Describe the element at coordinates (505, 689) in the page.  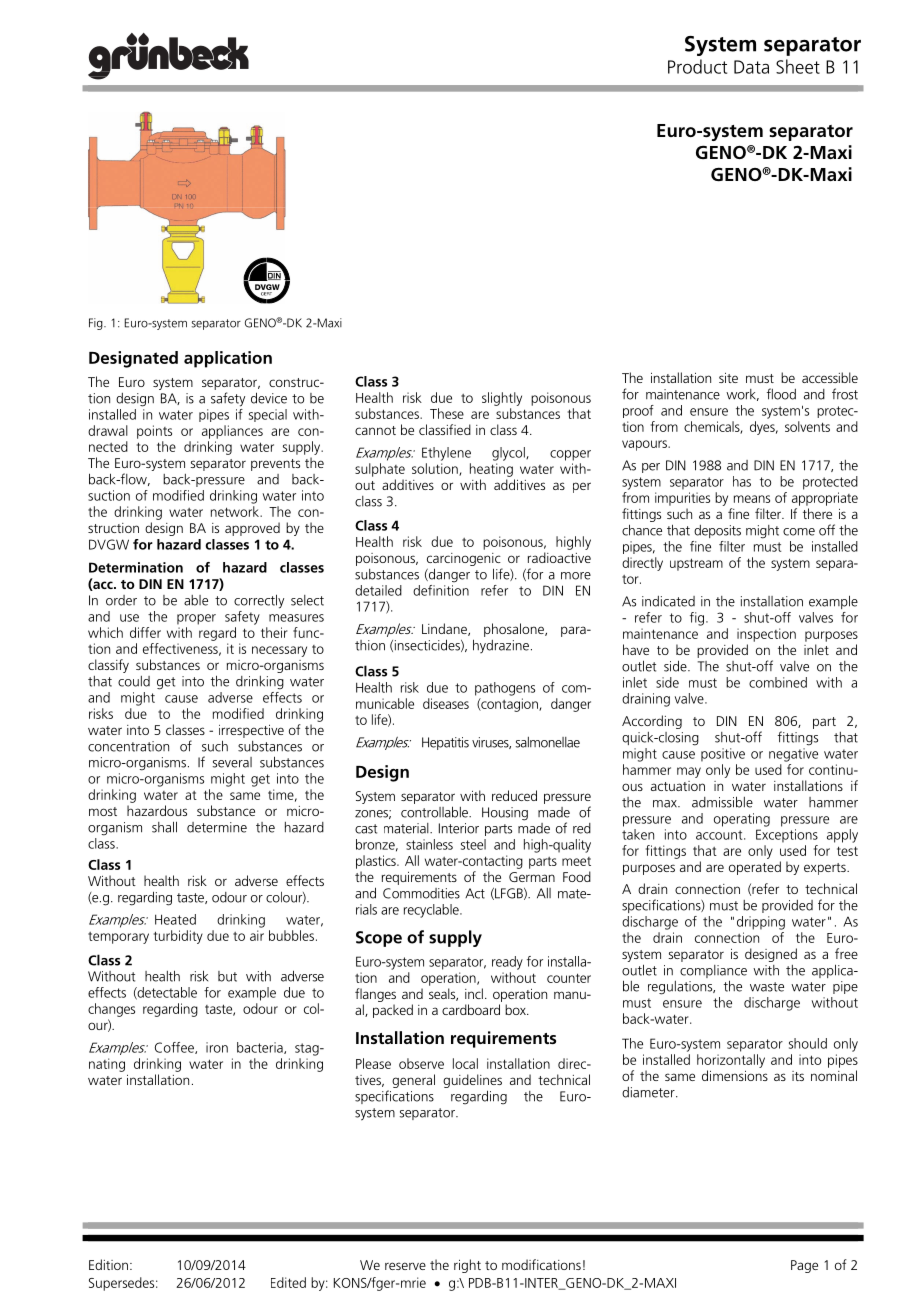
I see `pathogens` at that location.
